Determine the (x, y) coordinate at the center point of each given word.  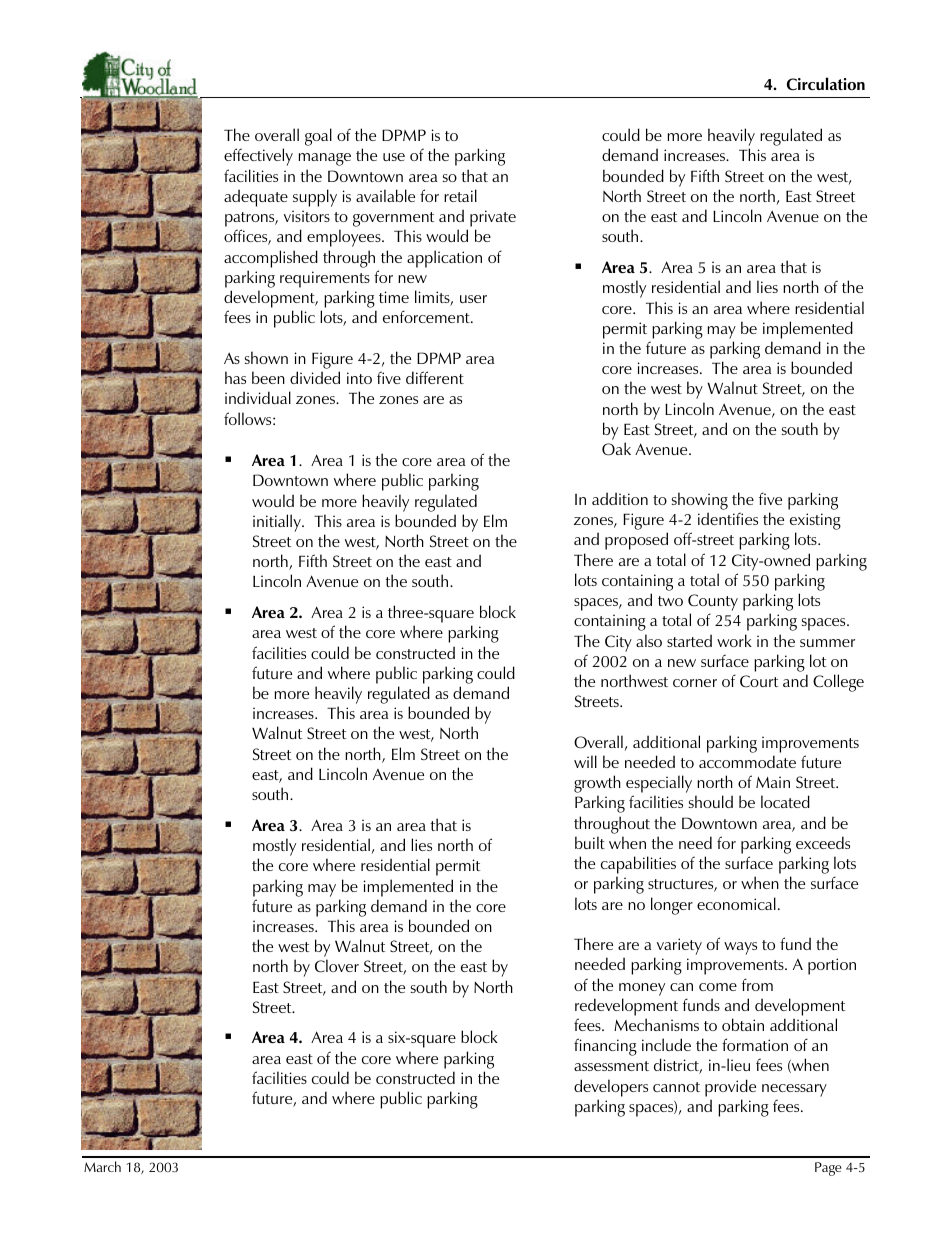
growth (597, 785)
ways (740, 948)
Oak (616, 449)
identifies (728, 518)
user (473, 299)
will (585, 761)
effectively (258, 157)
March (102, 1166)
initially (278, 523)
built (590, 842)
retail (460, 195)
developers (611, 1088)
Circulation (826, 83)
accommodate (747, 761)
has (235, 377)
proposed (636, 541)
